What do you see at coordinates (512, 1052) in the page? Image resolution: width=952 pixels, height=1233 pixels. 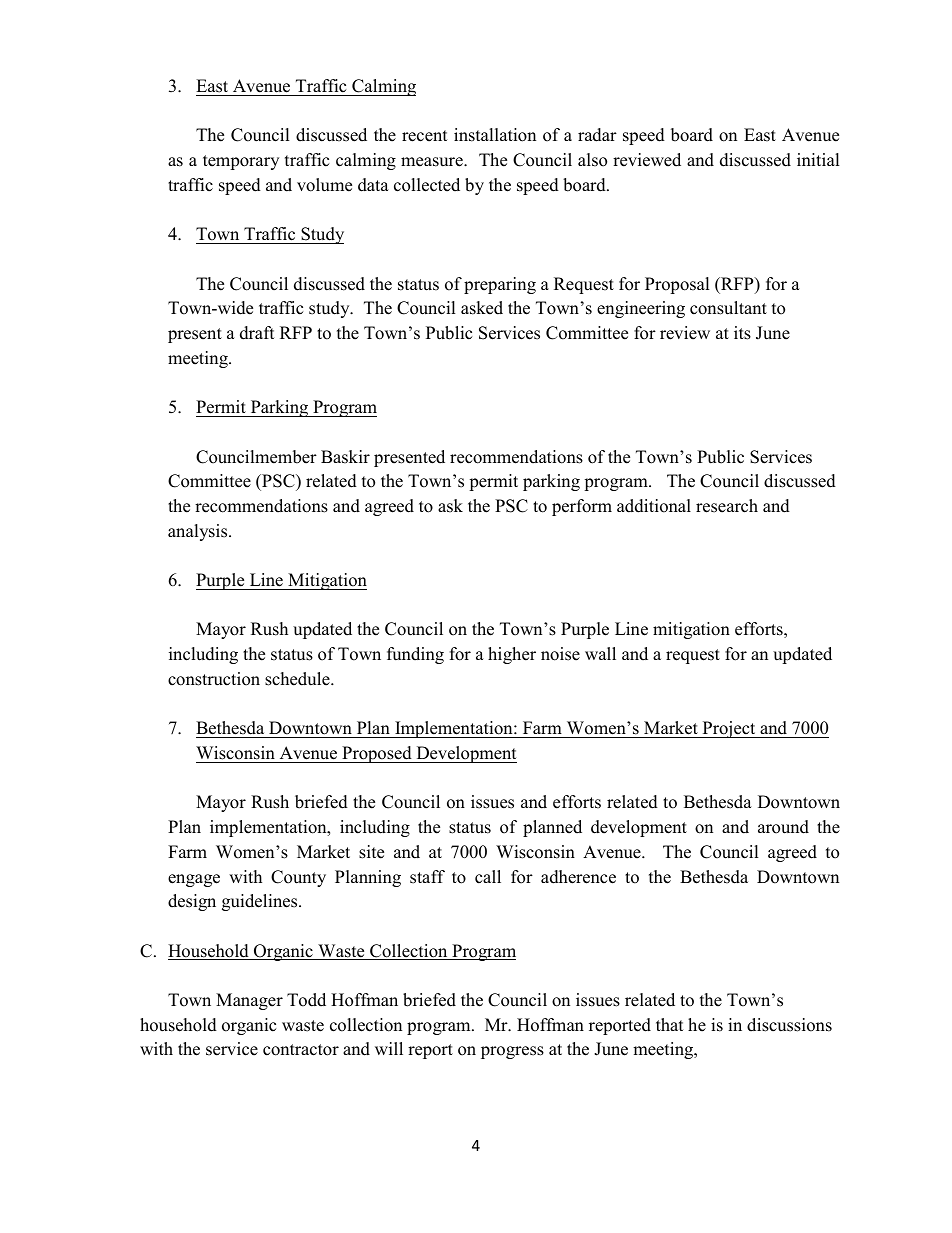 I see `progress` at bounding box center [512, 1052].
